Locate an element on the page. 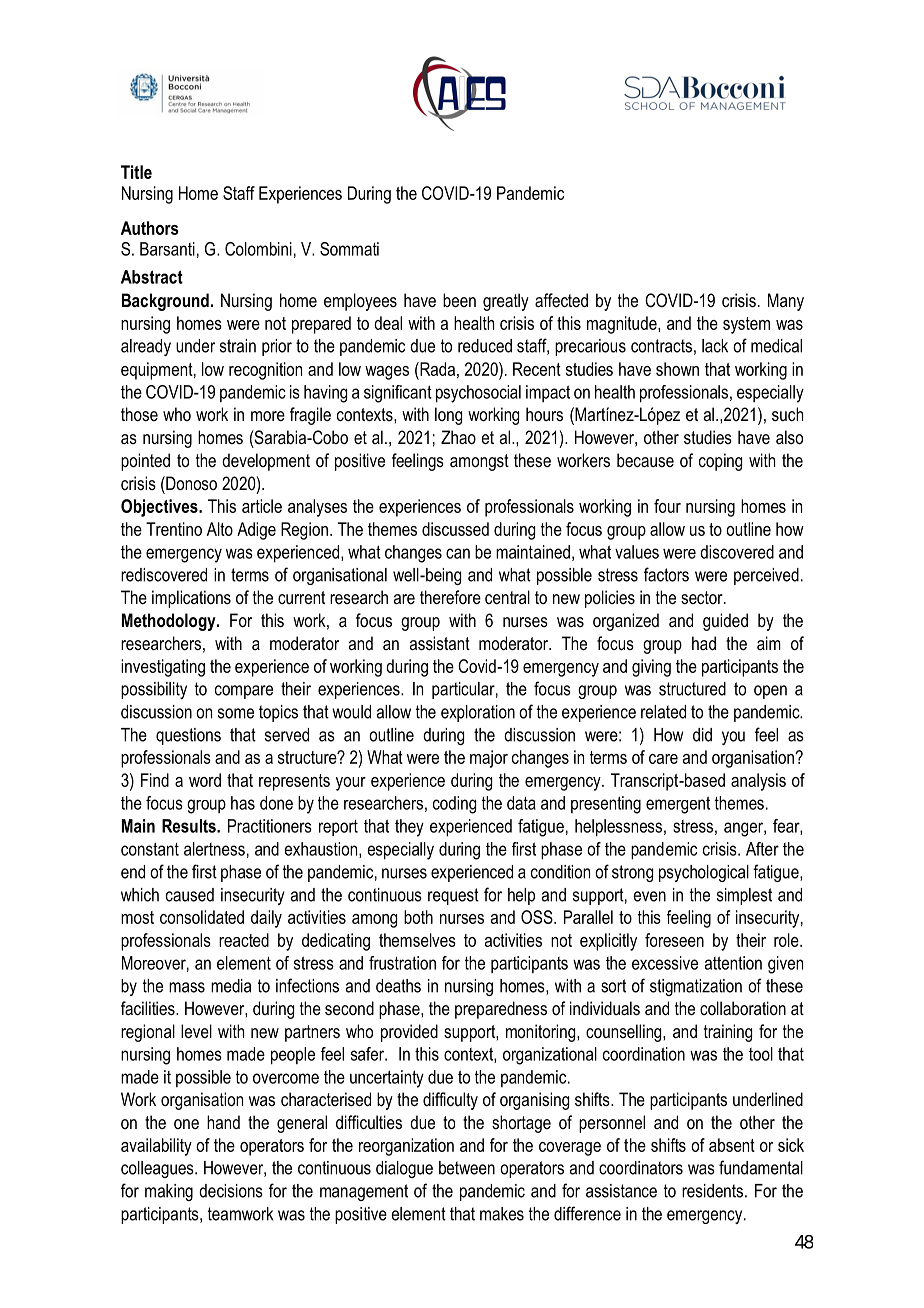 Image resolution: width=924 pixels, height=1308 pixels. been is located at coordinates (459, 300).
